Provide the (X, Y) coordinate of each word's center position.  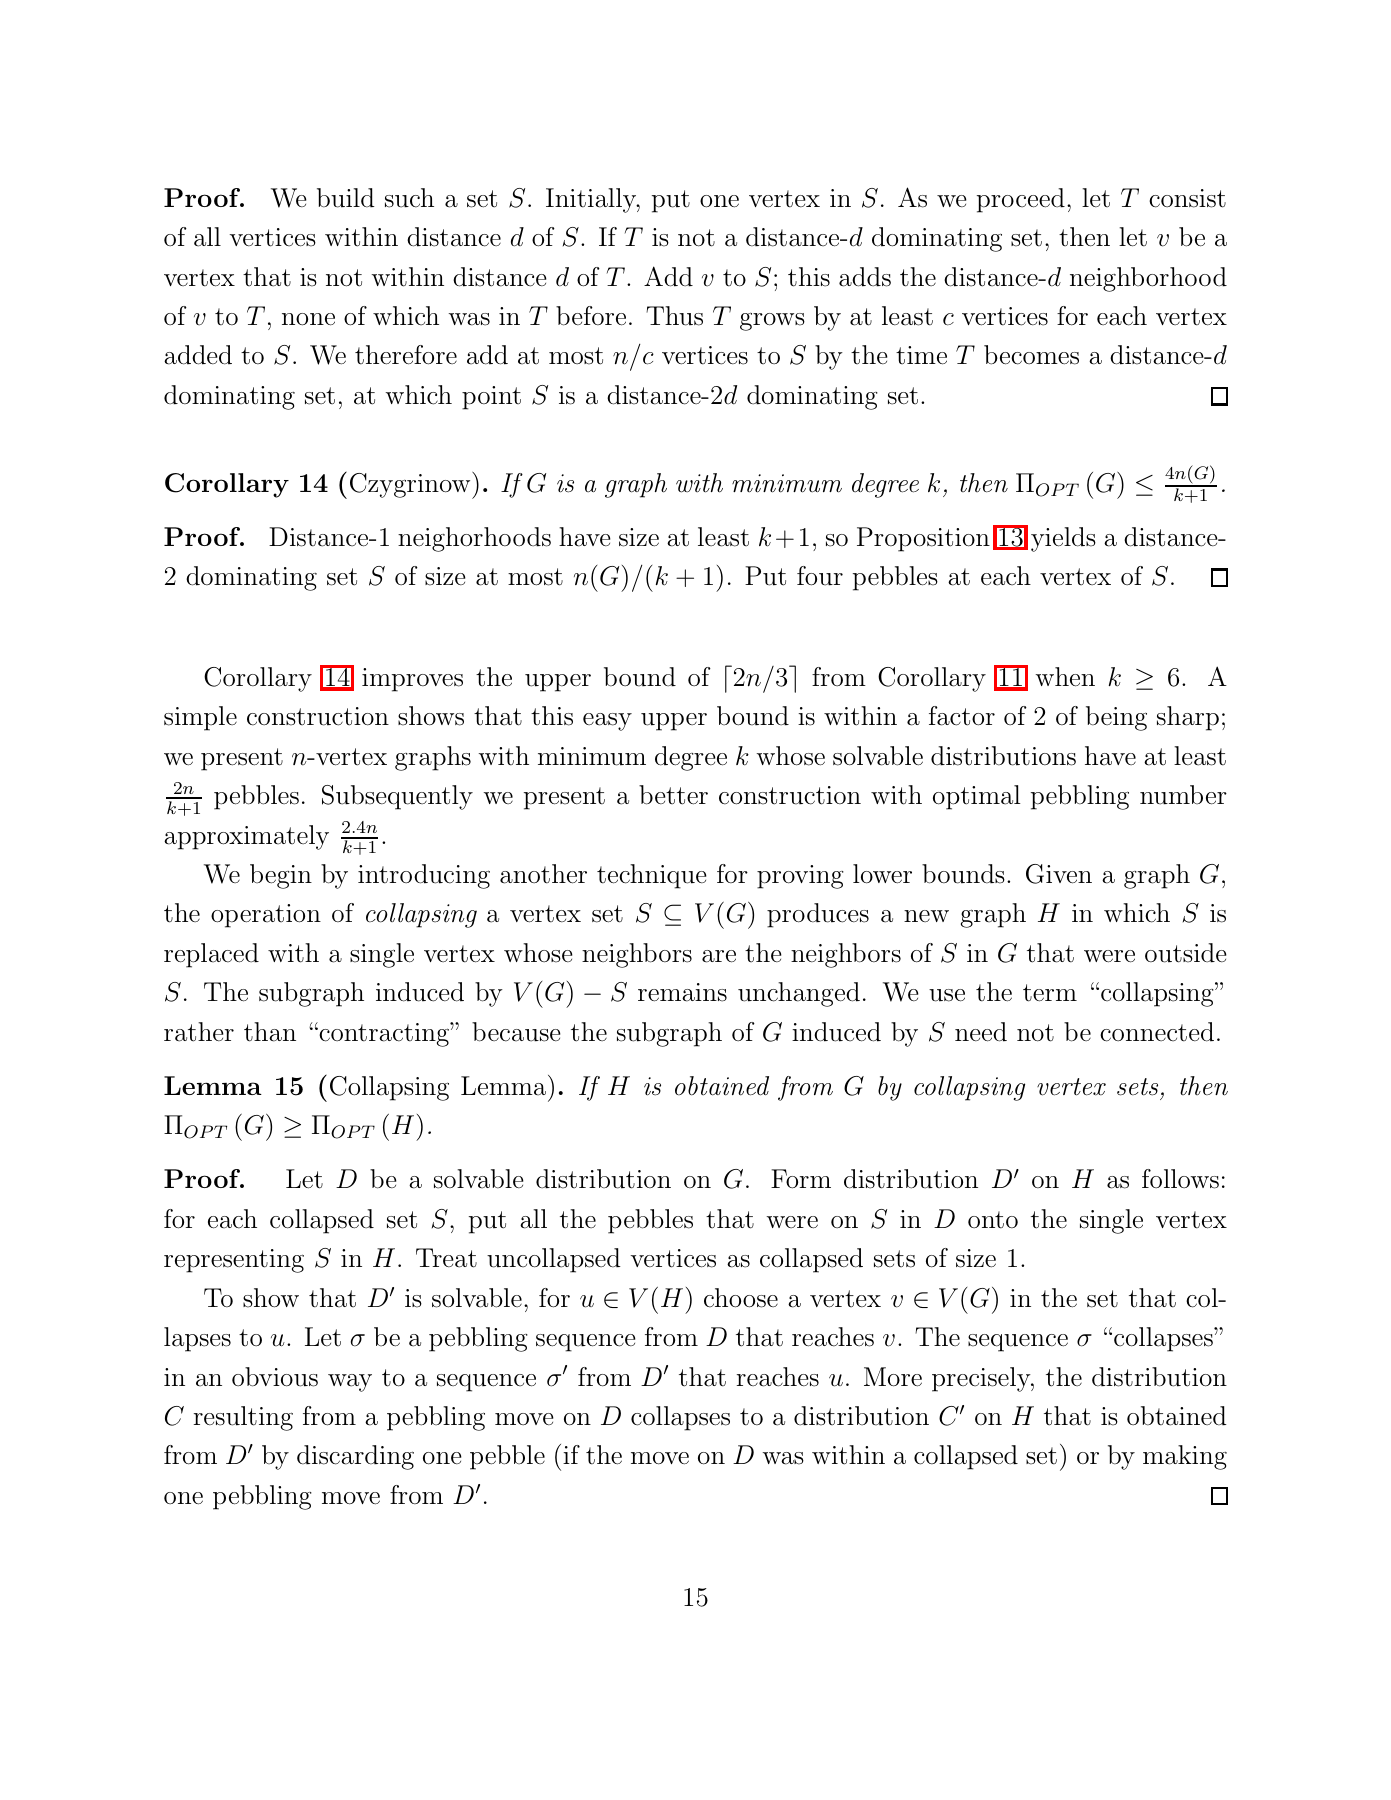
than (270, 1032)
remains (682, 992)
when (1065, 677)
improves (412, 680)
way (350, 1383)
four (820, 576)
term (1050, 993)
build (346, 198)
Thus (674, 316)
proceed (1021, 200)
